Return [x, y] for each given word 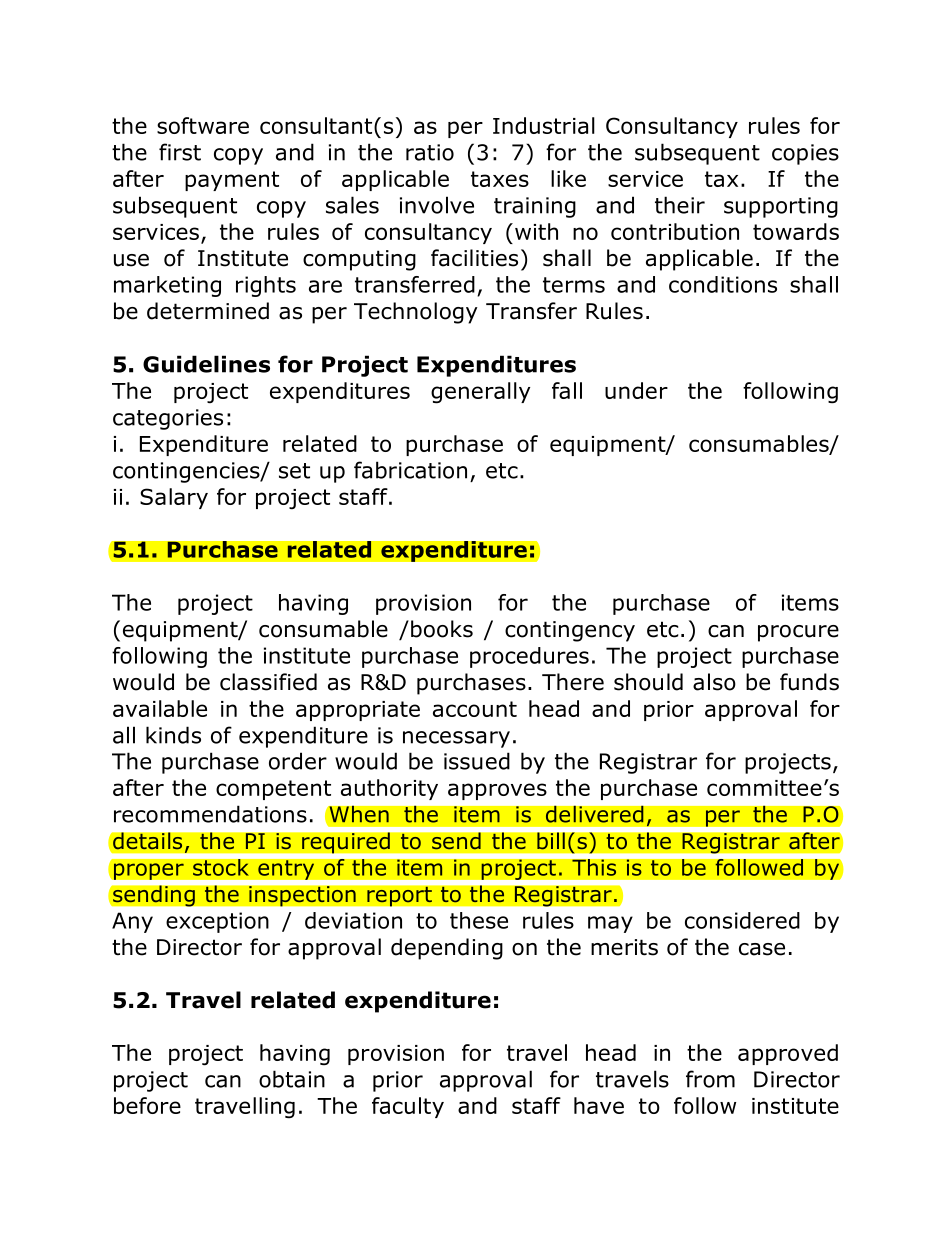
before [147, 1105]
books [442, 629]
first [180, 152]
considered [742, 920]
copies [805, 154]
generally [480, 393]
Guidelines [206, 364]
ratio [430, 152]
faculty [408, 1107]
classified [268, 682]
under [636, 390]
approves [497, 791]
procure [798, 633]
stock [221, 867]
